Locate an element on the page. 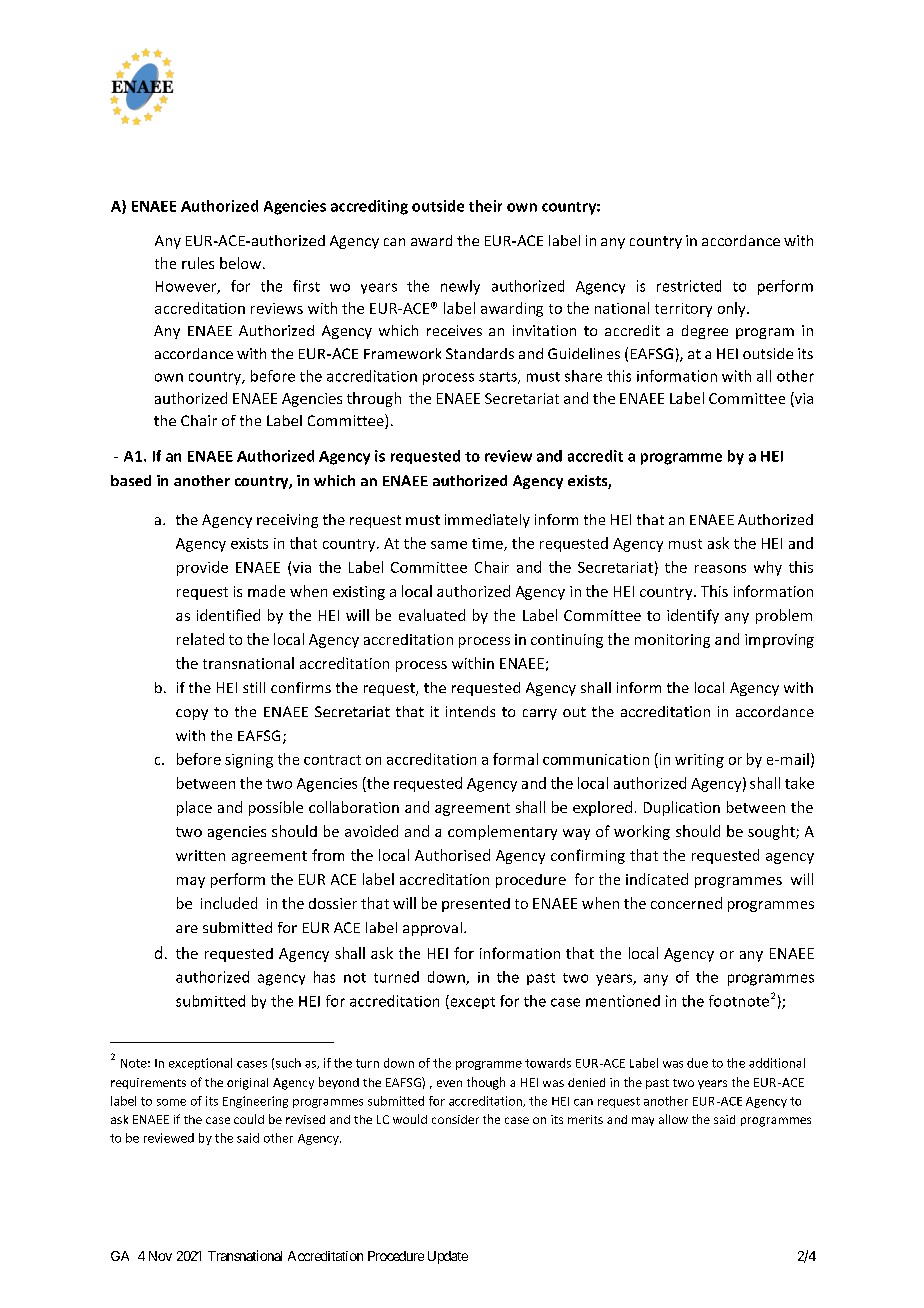  restricted is located at coordinates (689, 286).
